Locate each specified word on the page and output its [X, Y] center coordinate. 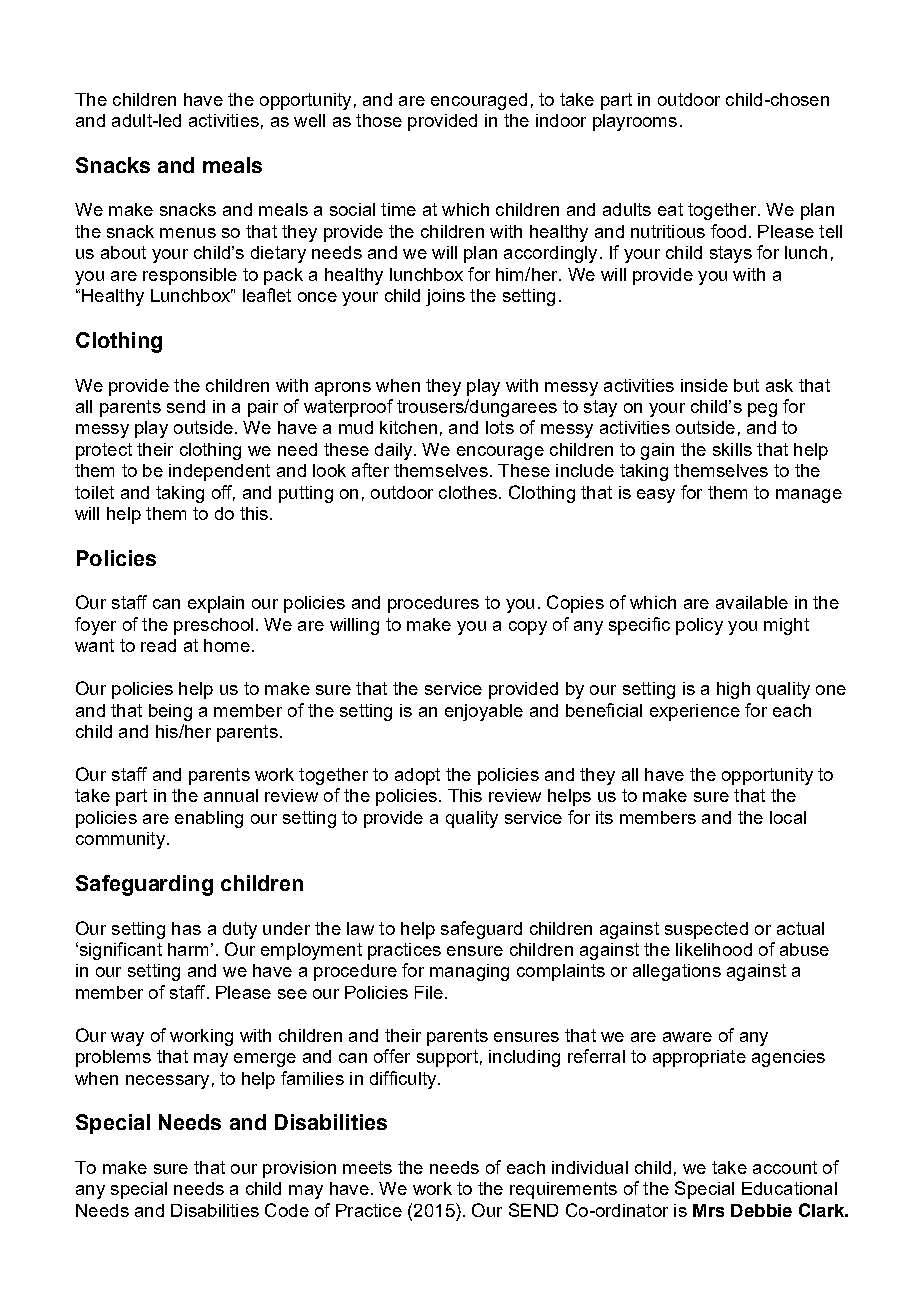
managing [469, 972]
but [746, 385]
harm [188, 949]
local [788, 817]
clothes [468, 492]
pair [263, 408]
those [379, 120]
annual [231, 795]
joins [445, 297]
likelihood [714, 949]
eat [670, 209]
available [752, 602]
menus [188, 233]
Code [287, 1210]
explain [216, 604]
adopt [417, 776]
